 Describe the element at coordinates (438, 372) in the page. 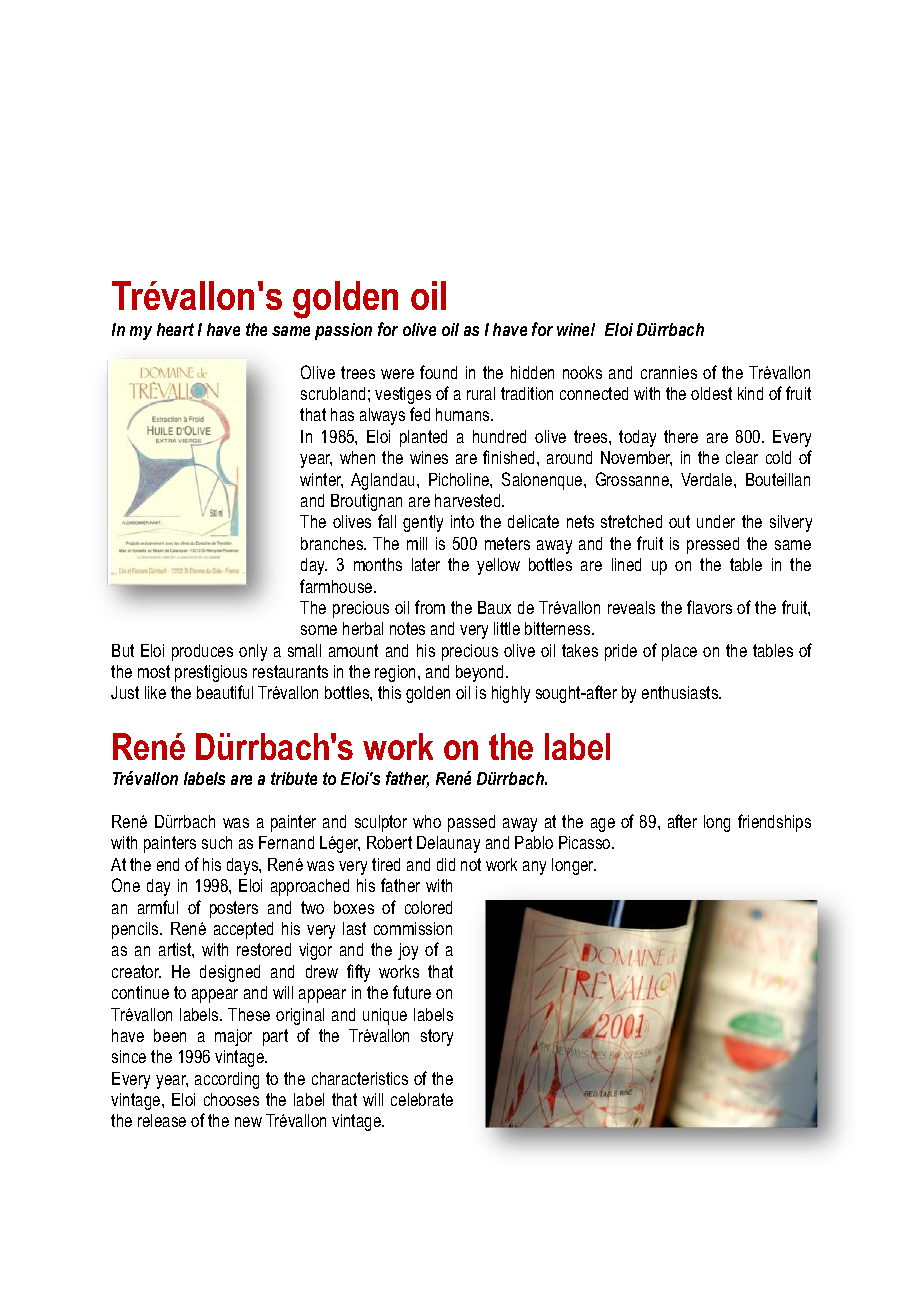

I see `found` at that location.
